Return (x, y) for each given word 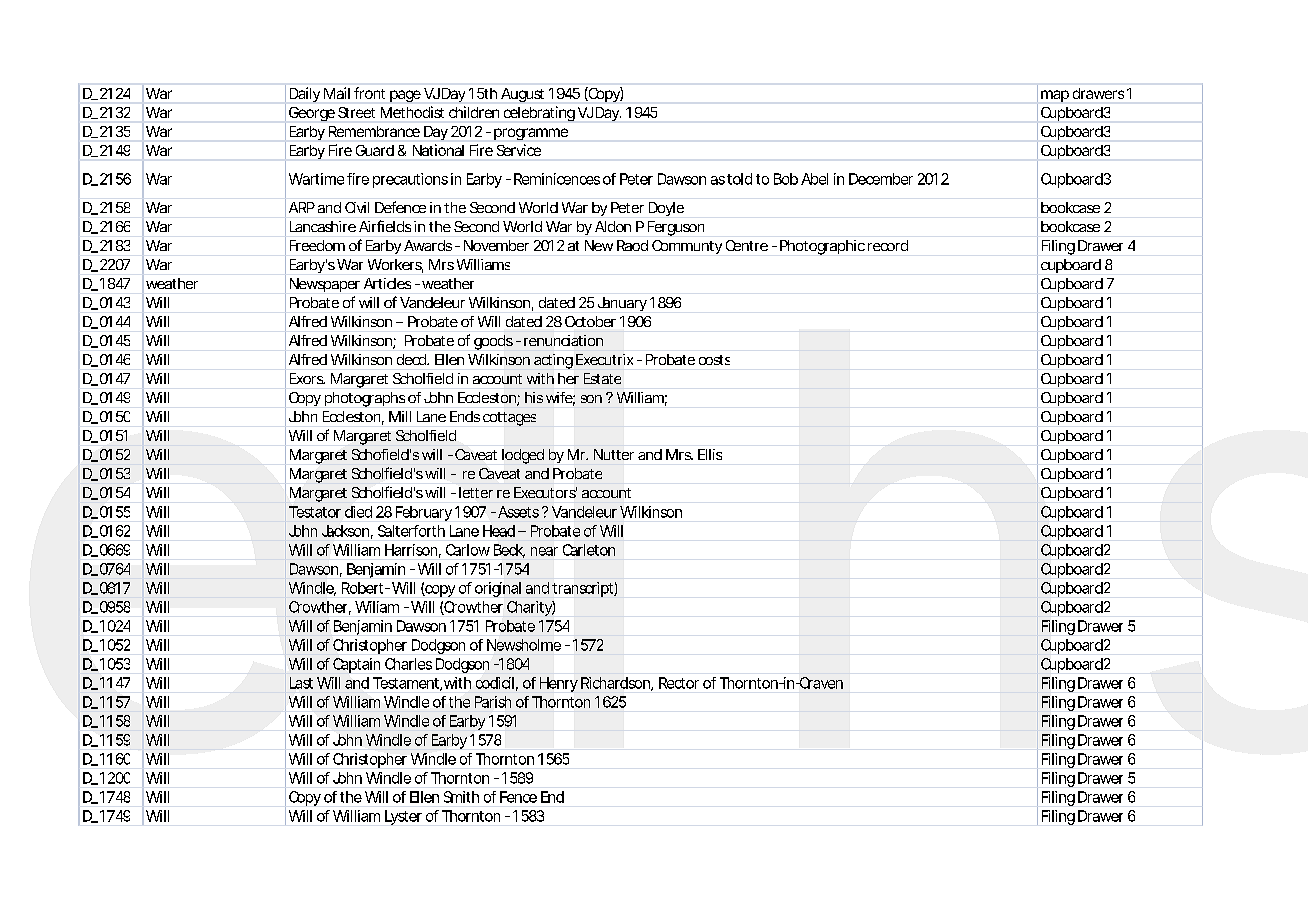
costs (714, 360)
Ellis (710, 454)
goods (493, 342)
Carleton (589, 550)
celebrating (539, 113)
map (1055, 96)
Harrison (411, 550)
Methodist (412, 112)
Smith (461, 797)
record (888, 245)
